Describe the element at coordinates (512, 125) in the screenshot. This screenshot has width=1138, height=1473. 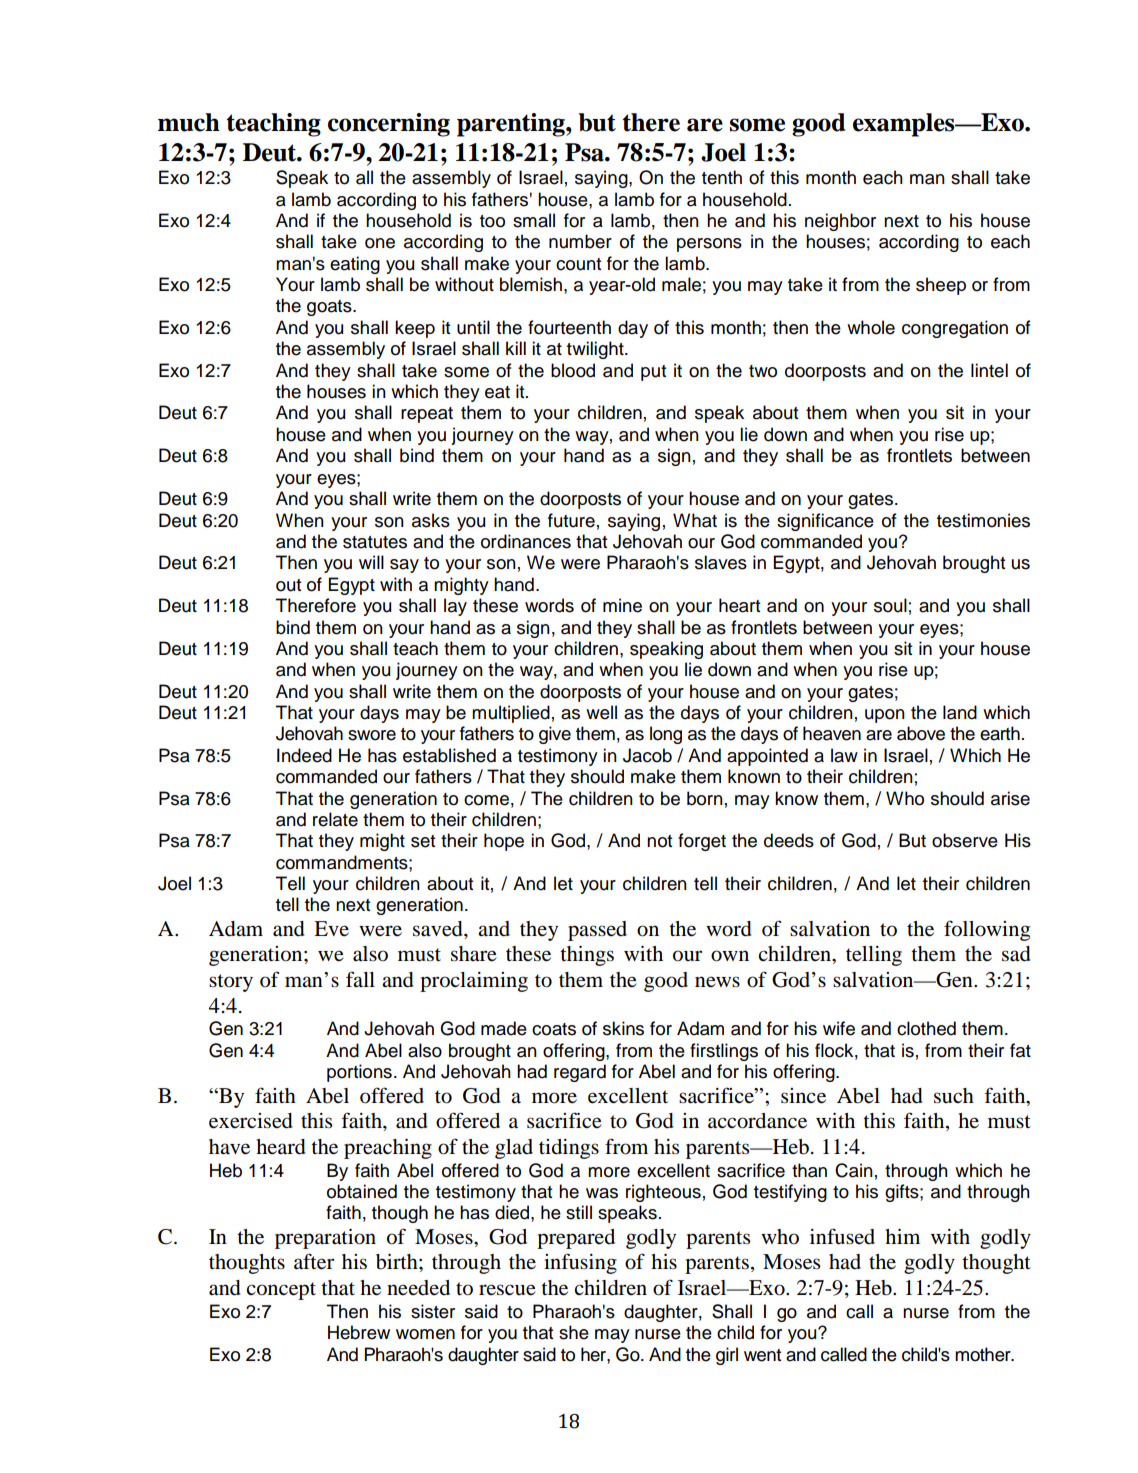
I see `parenting` at that location.
